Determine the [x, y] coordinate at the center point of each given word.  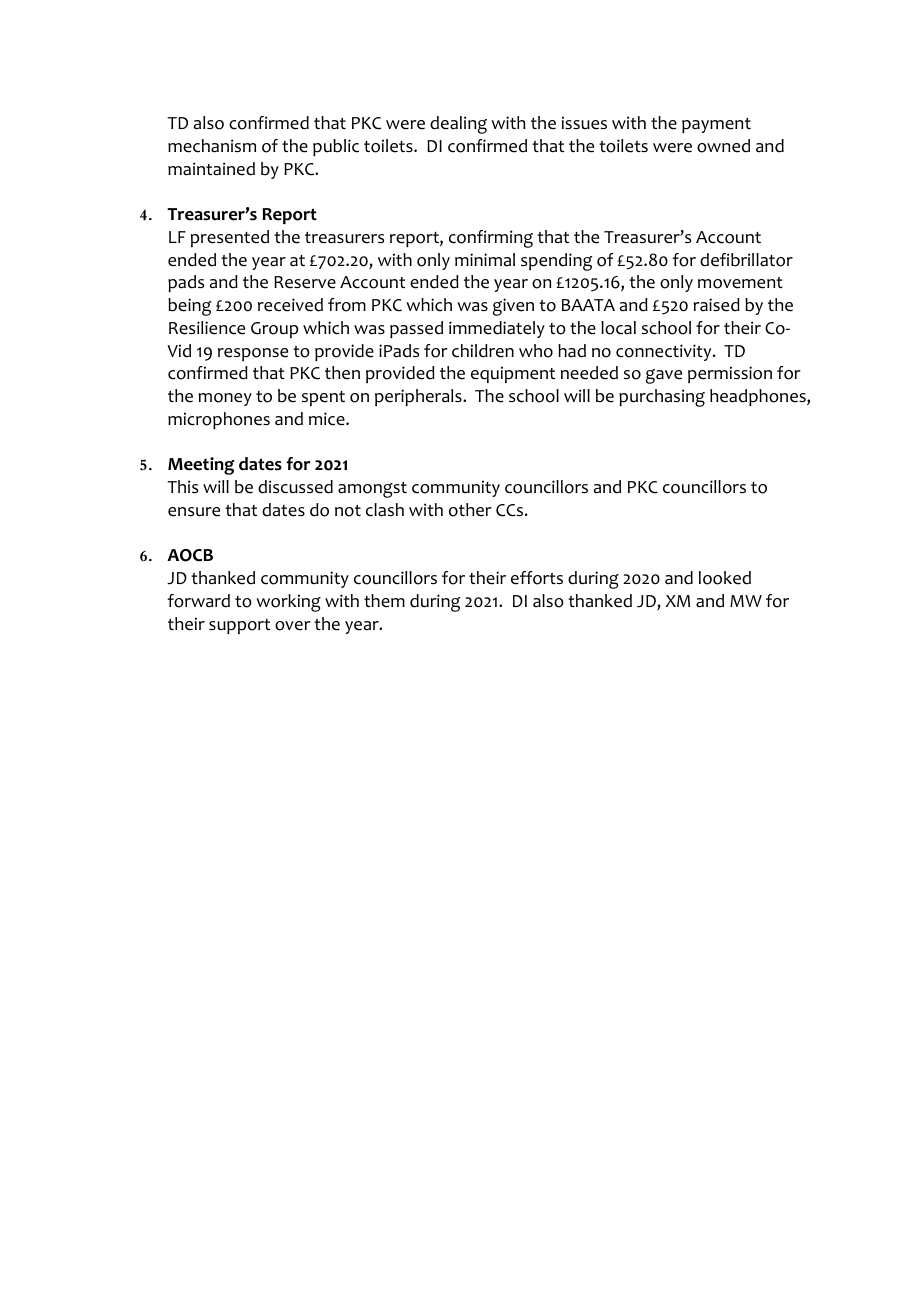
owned [723, 146]
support [239, 626]
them [384, 601]
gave [664, 376]
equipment [513, 374]
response [253, 354]
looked [725, 578]
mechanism [212, 146]
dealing [458, 125]
